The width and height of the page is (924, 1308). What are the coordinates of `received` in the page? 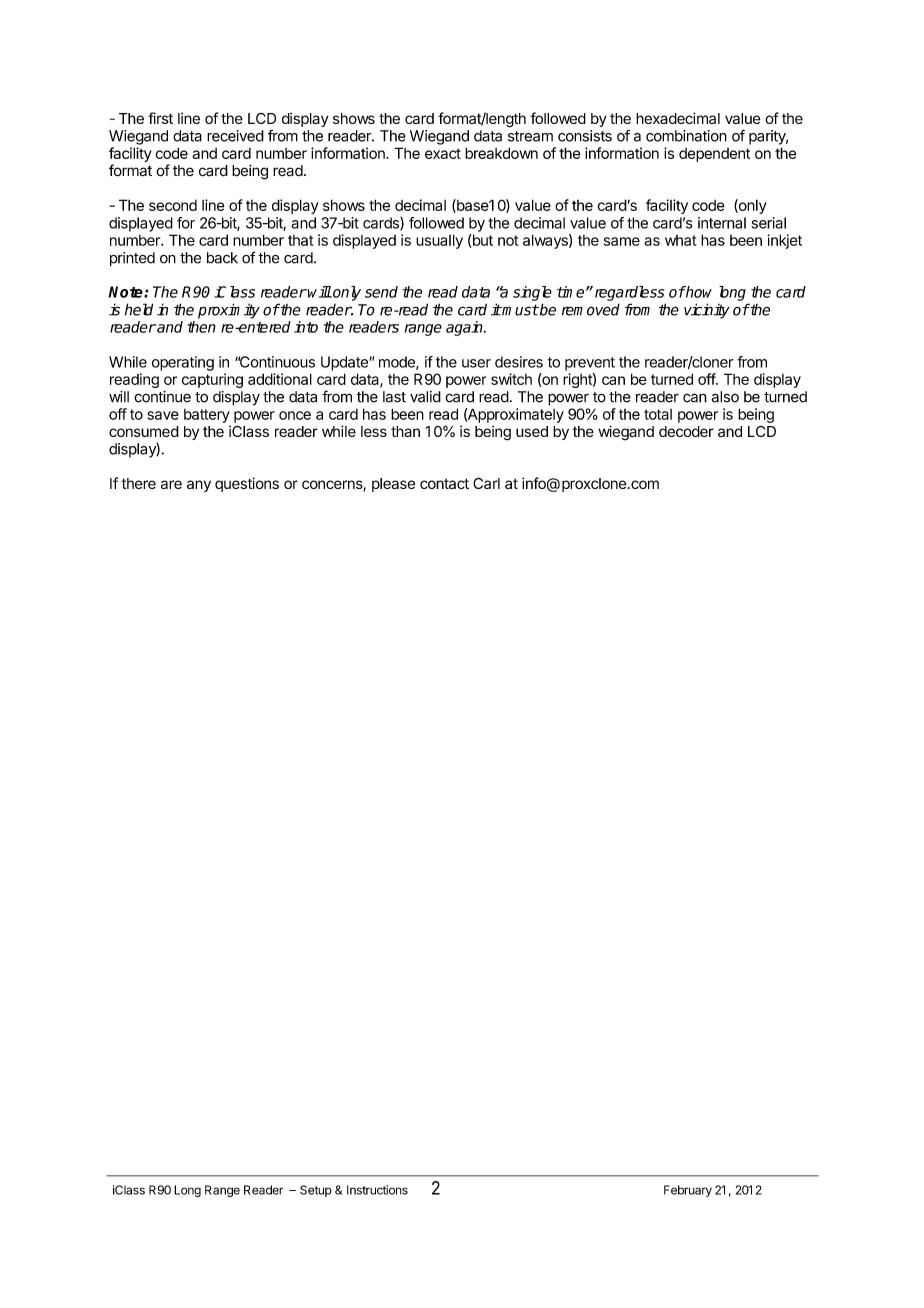 It's located at (235, 136).
